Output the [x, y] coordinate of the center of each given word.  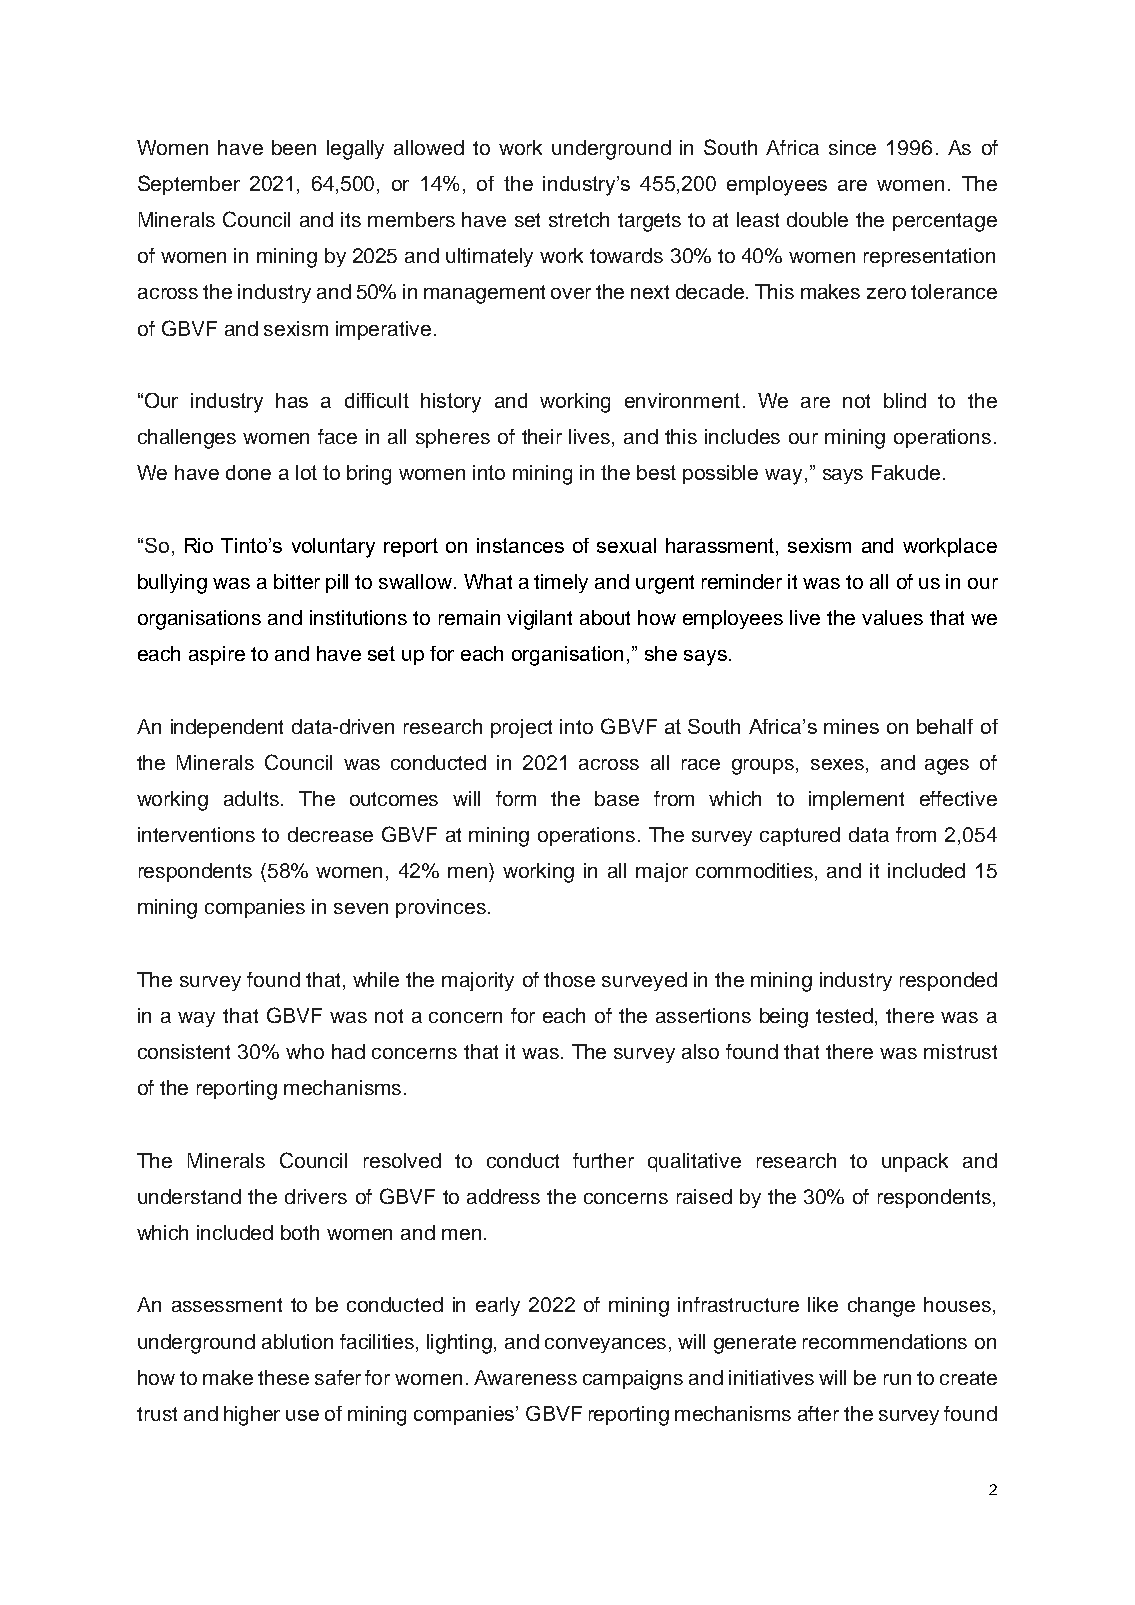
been [294, 147]
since [852, 147]
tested [846, 1017]
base [617, 798]
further [603, 1160]
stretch [579, 219]
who [305, 1051]
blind [905, 400]
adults [251, 798]
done [248, 472]
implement [856, 800]
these [283, 1377]
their [542, 436]
